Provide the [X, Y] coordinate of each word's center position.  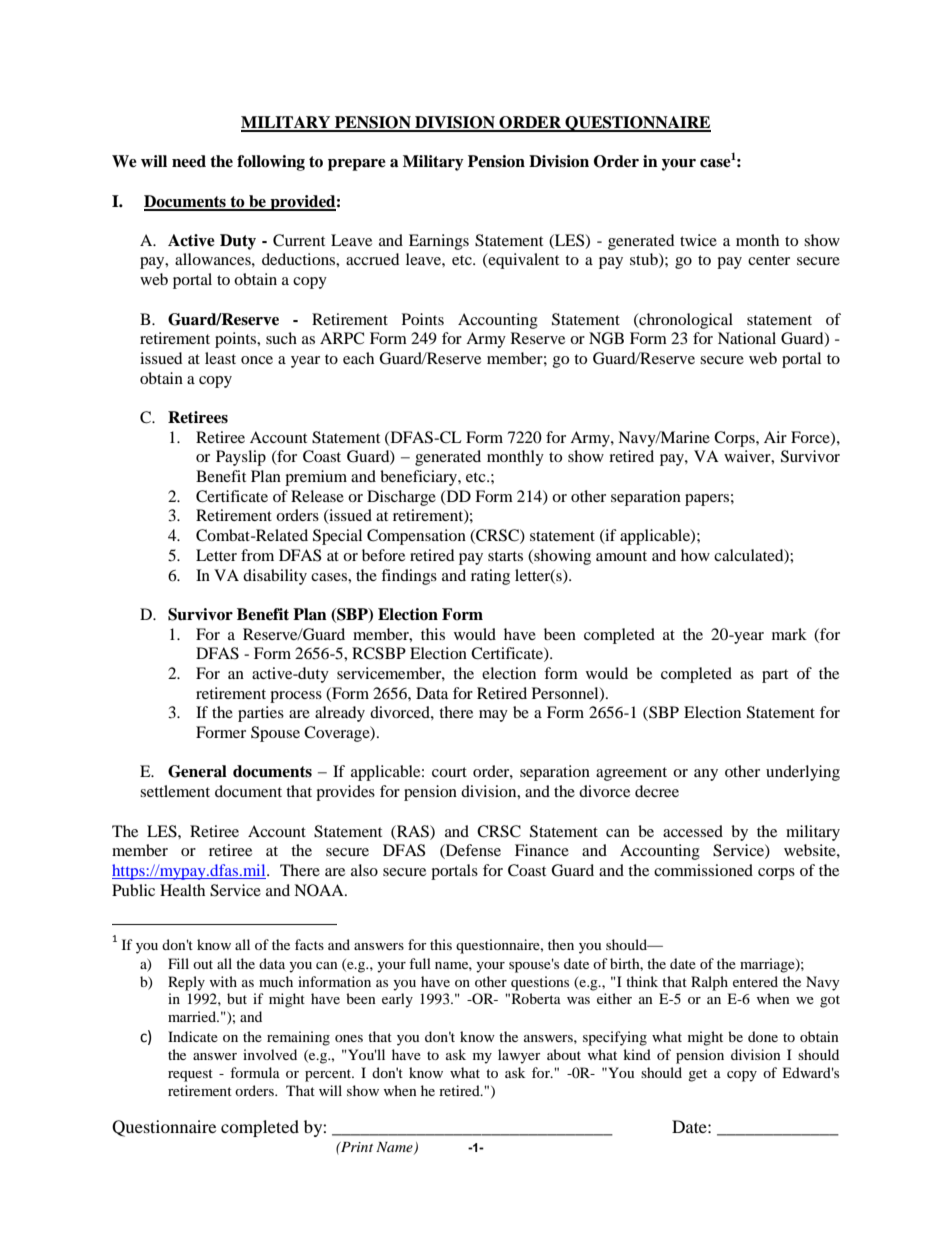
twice [698, 240]
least [220, 358]
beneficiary [419, 478]
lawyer [519, 1056]
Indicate [193, 1036]
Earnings [439, 242]
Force [811, 438]
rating [490, 577]
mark [789, 634]
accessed [693, 831]
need [189, 161]
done [763, 1036]
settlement [175, 791]
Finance [542, 850]
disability [275, 577]
